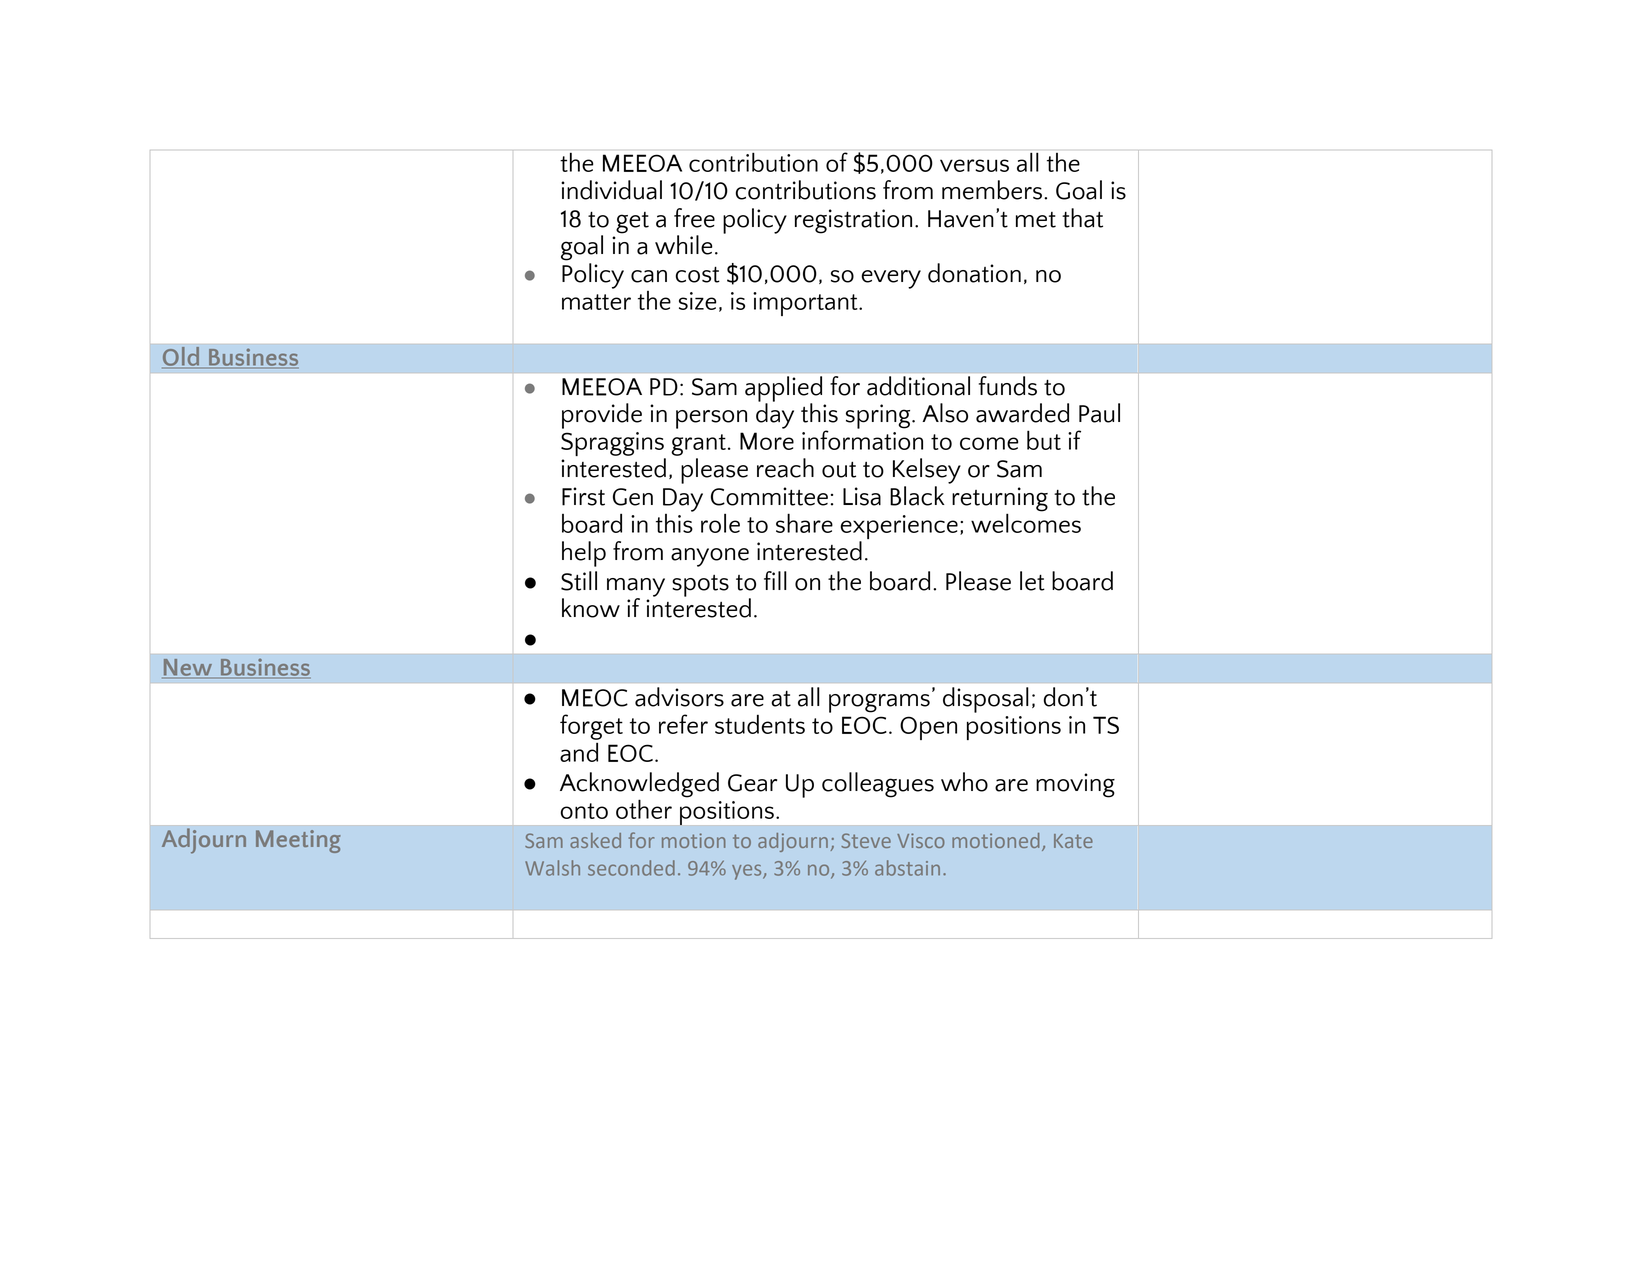  What do you see at coordinates (187, 668) in the screenshot?
I see `New` at bounding box center [187, 668].
